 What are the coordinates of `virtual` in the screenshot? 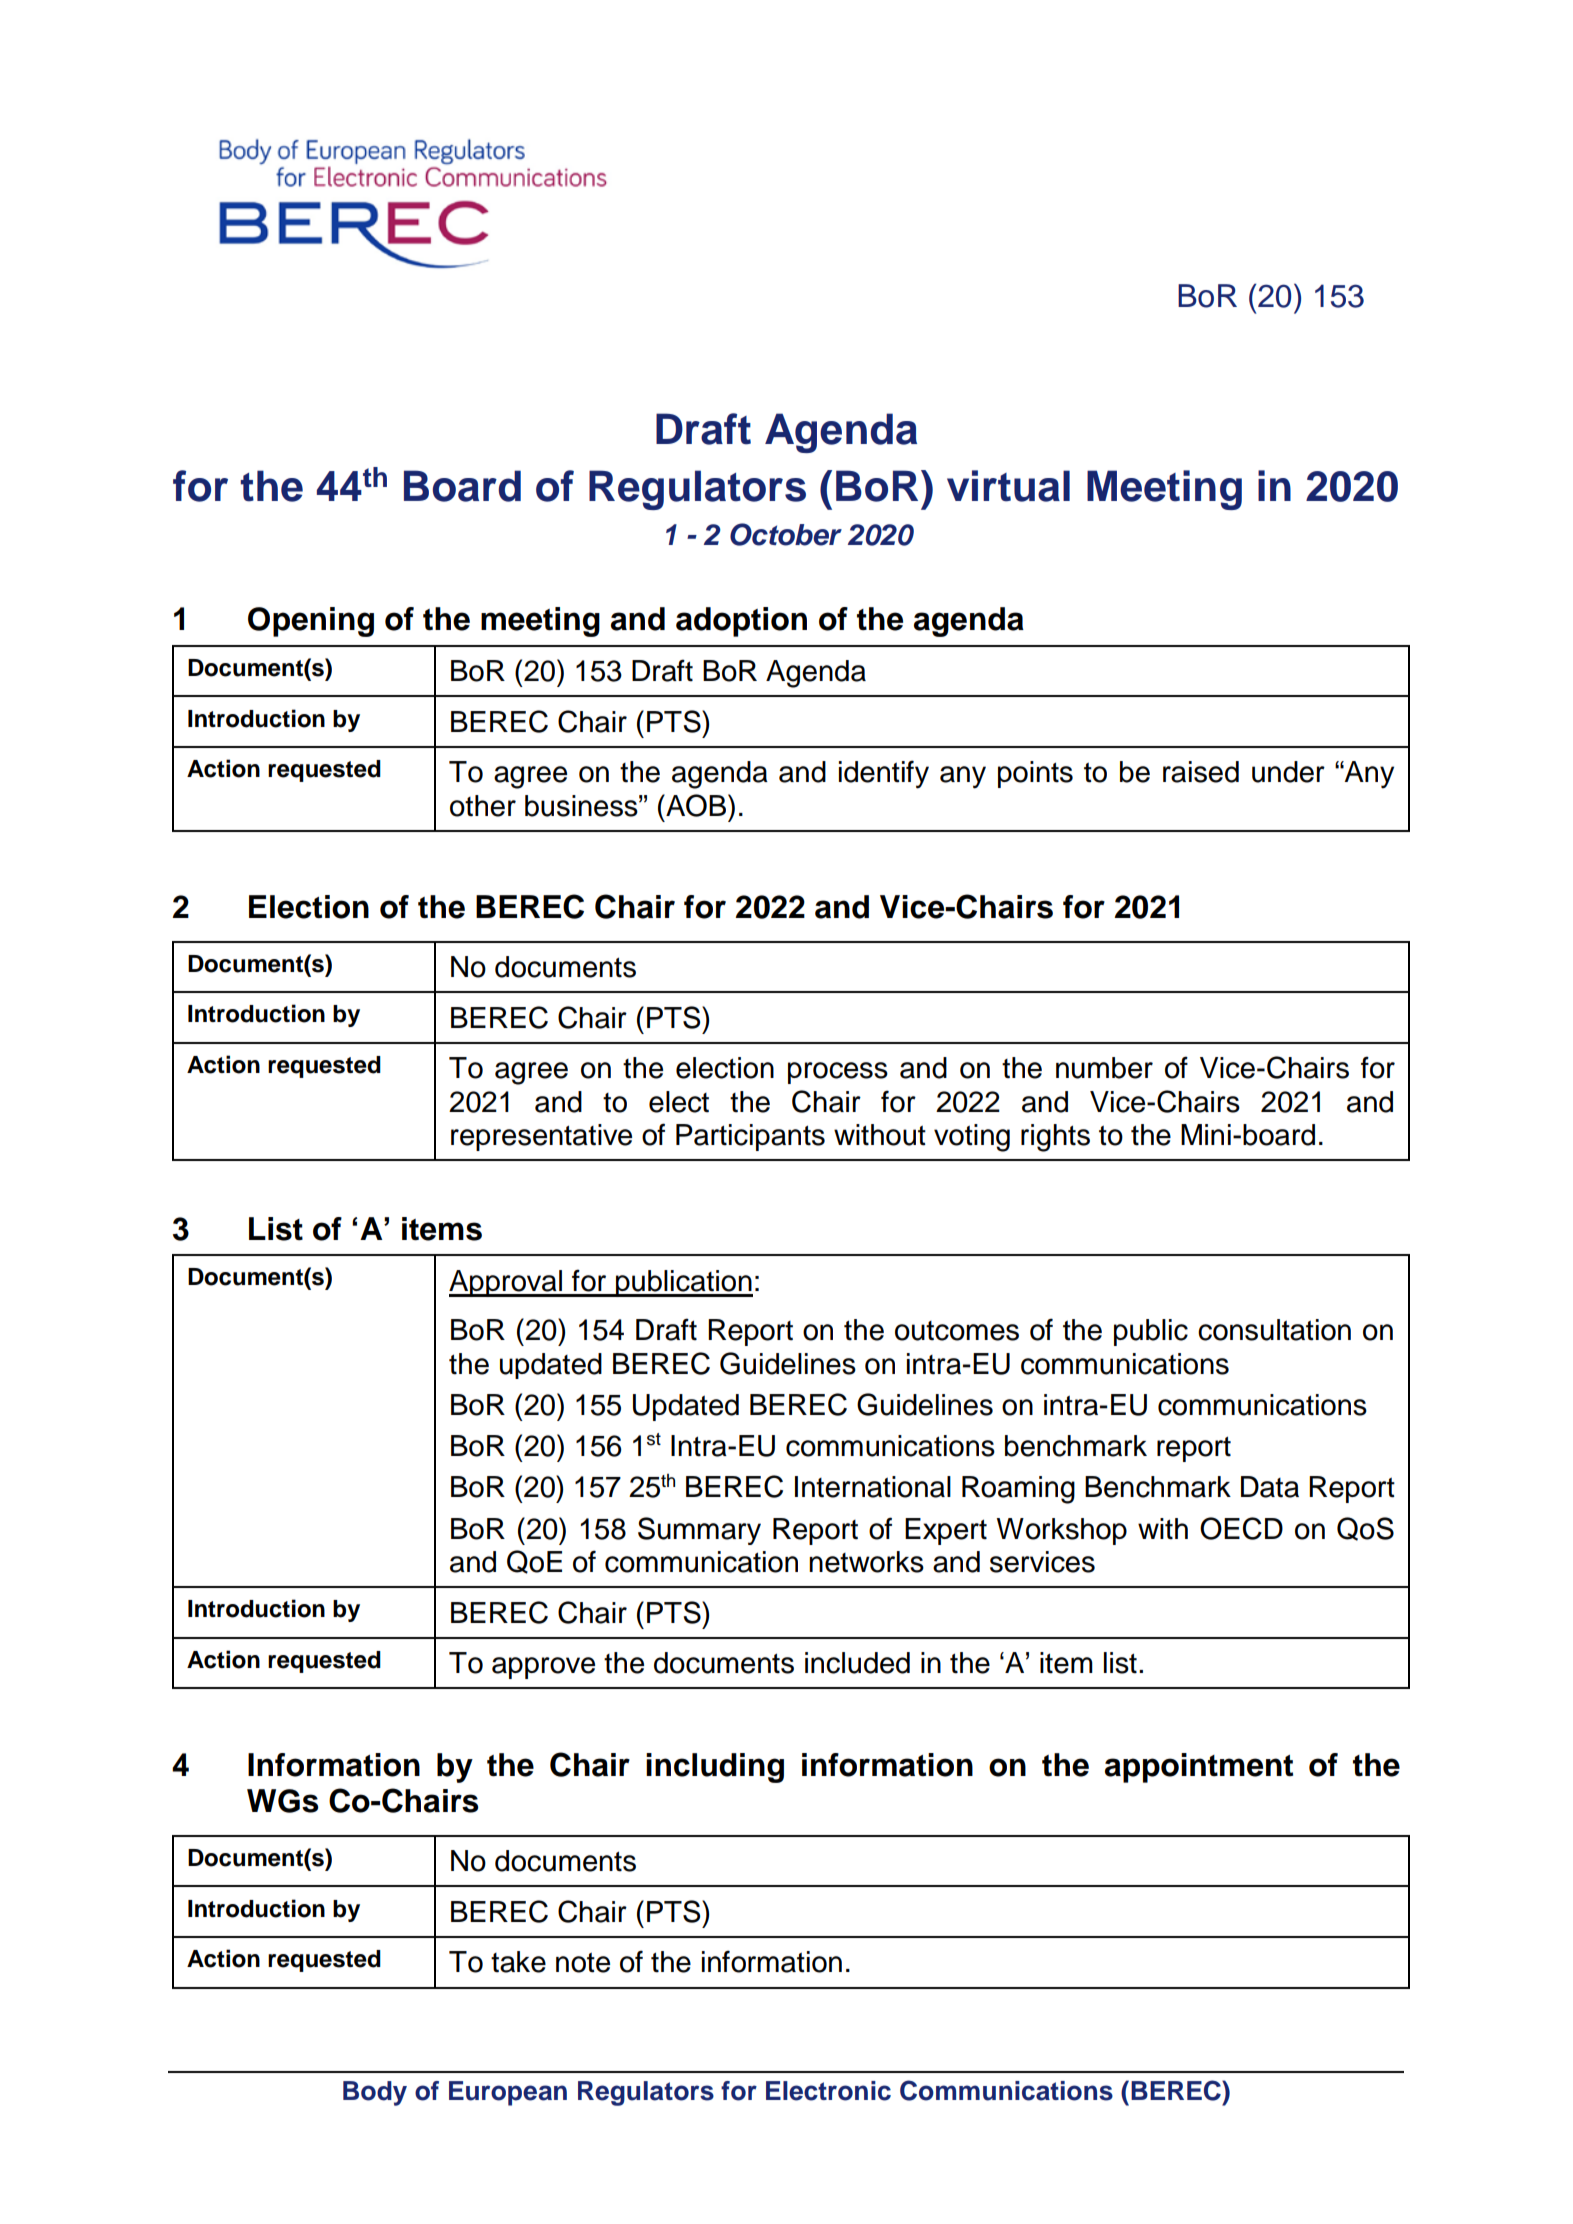 It's located at (1008, 486).
